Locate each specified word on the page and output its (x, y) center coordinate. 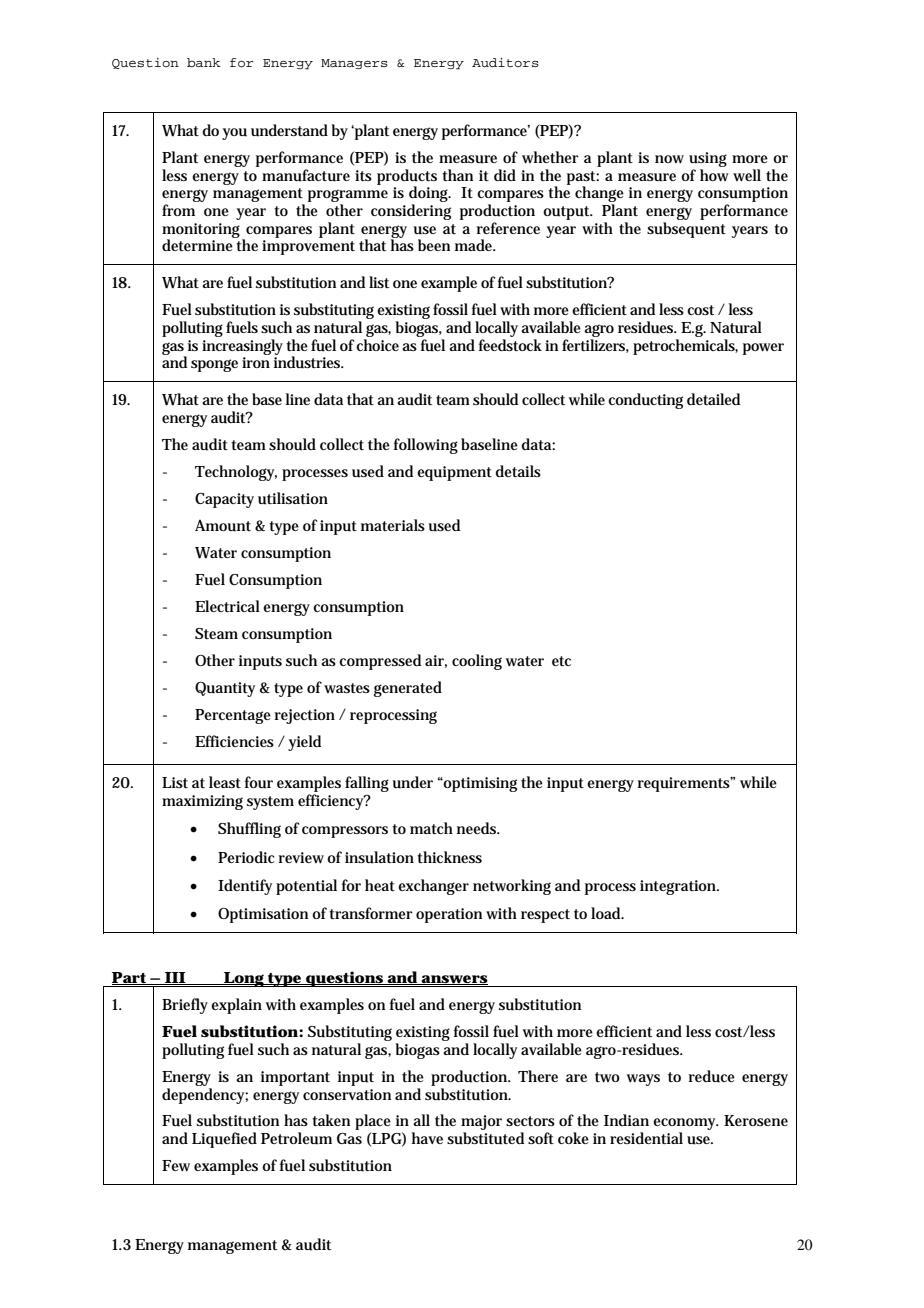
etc (561, 661)
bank (204, 62)
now (669, 159)
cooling (477, 662)
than (457, 175)
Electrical (227, 606)
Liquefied (224, 1140)
